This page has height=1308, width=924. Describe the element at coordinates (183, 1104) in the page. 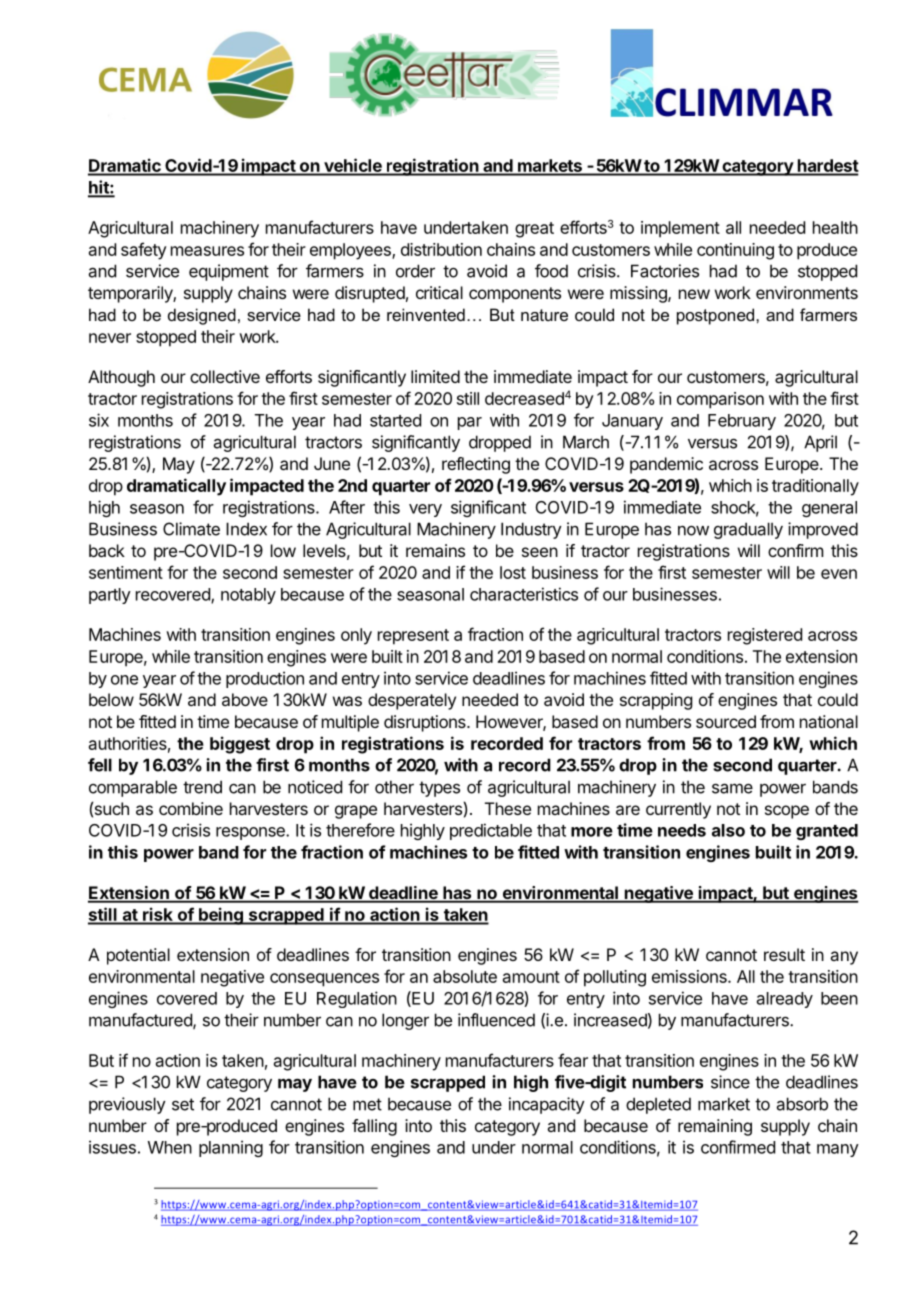

I see `set` at that location.
